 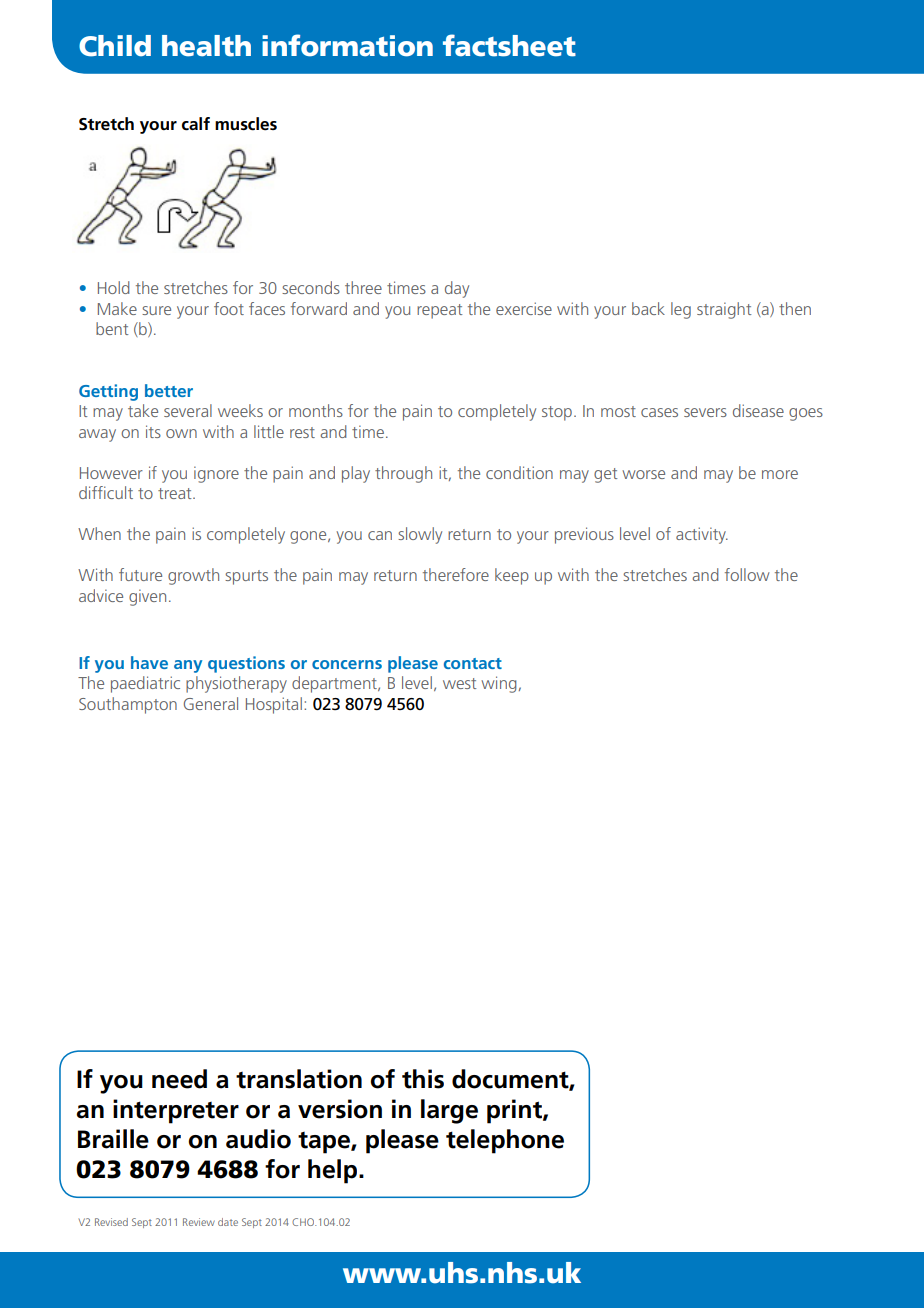 I want to click on through, so click(x=403, y=474).
